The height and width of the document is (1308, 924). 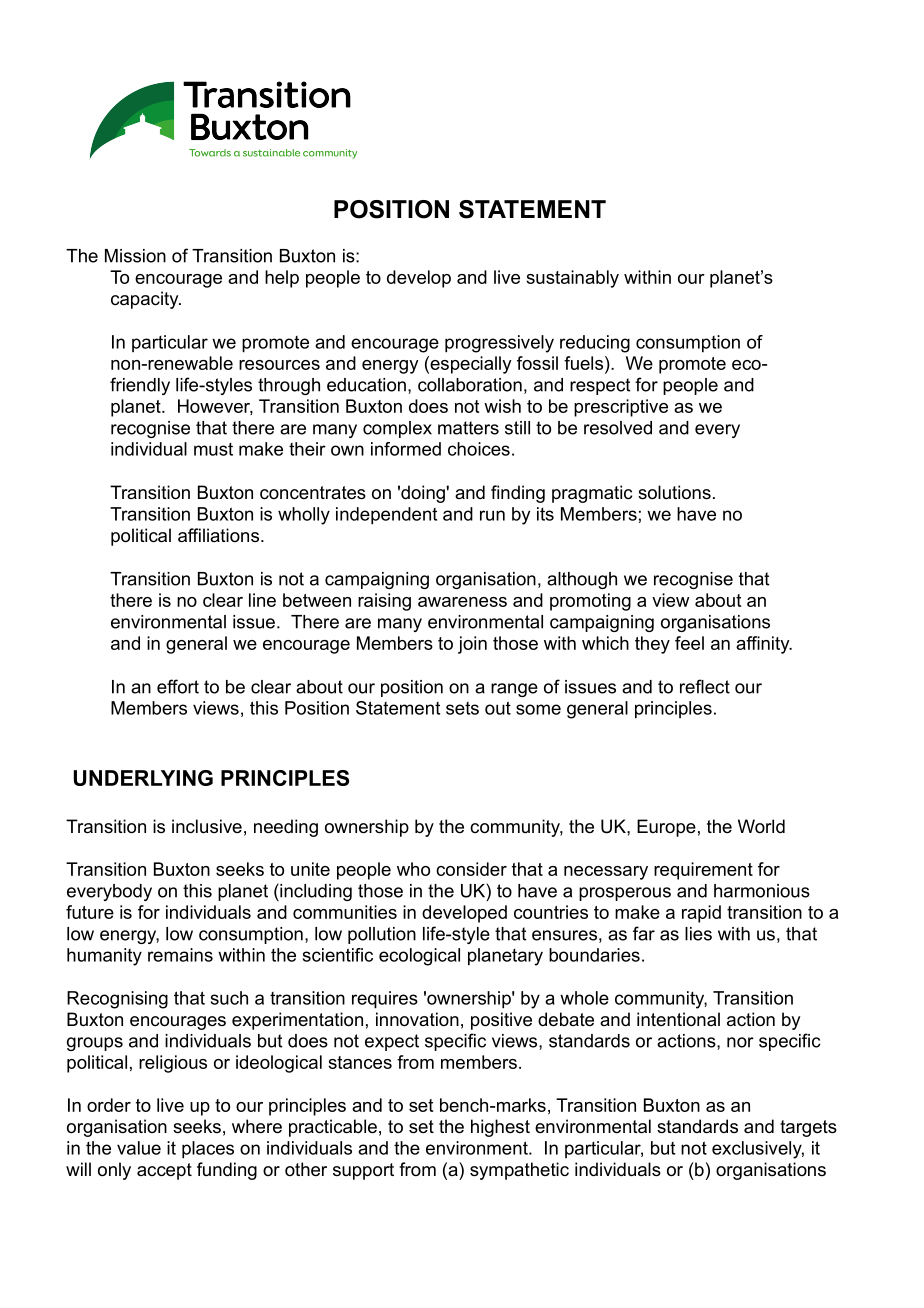 I want to click on capacity, so click(x=146, y=300).
